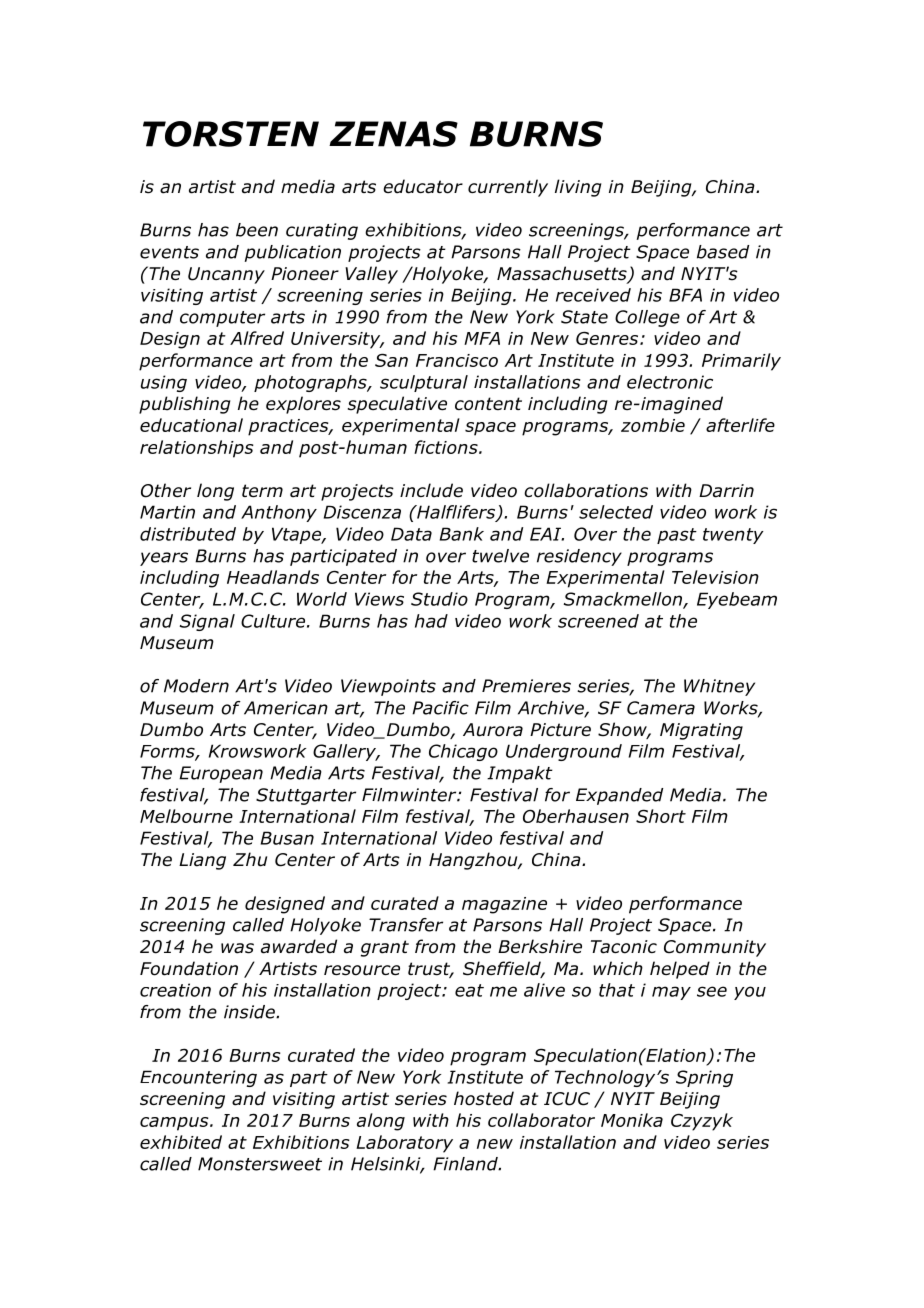 The width and height of the page is (924, 1308). I want to click on Zhu, so click(250, 859).
